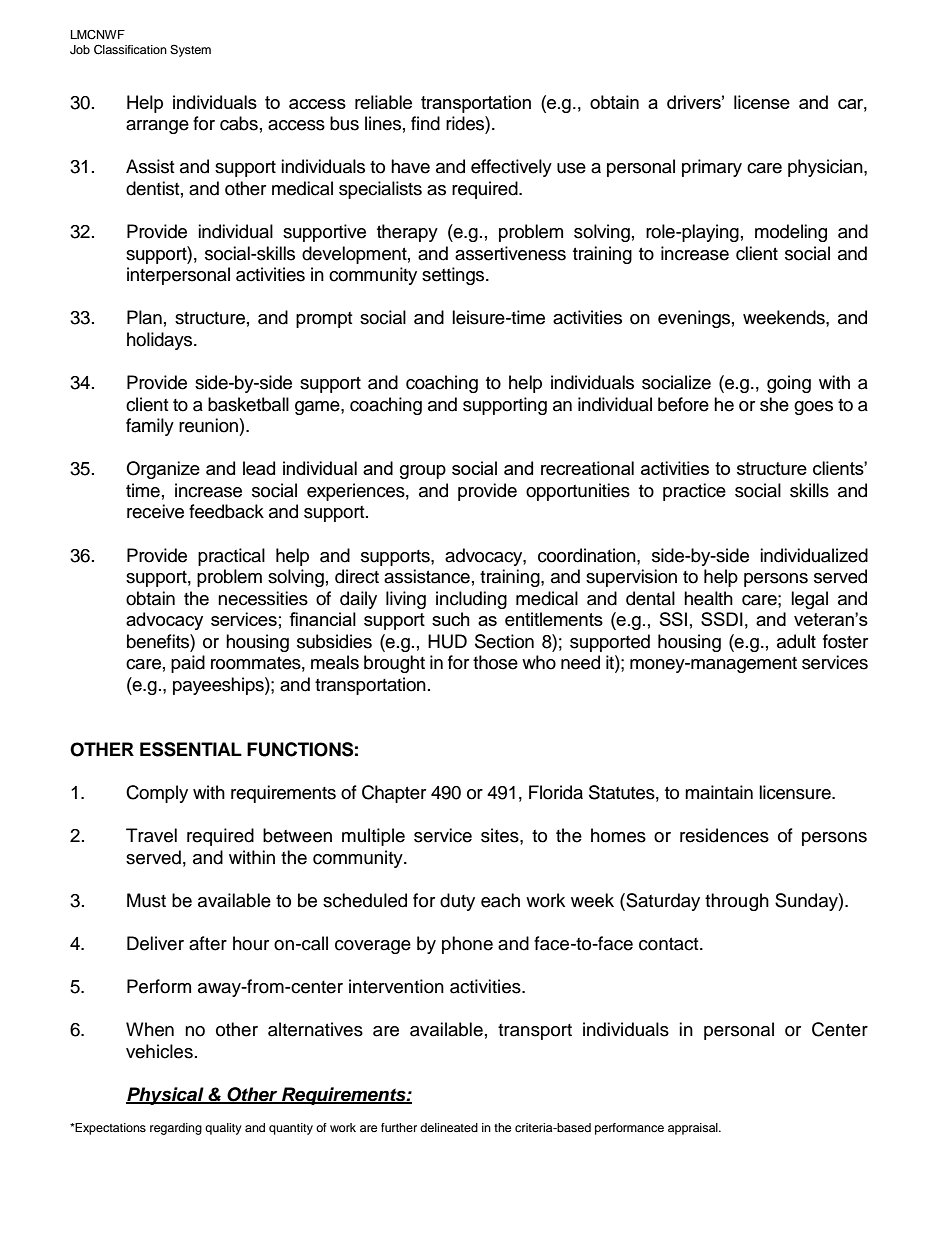 The height and width of the document is (1233, 952). Describe the element at coordinates (449, 1127) in the document. I see `delineated` at that location.
